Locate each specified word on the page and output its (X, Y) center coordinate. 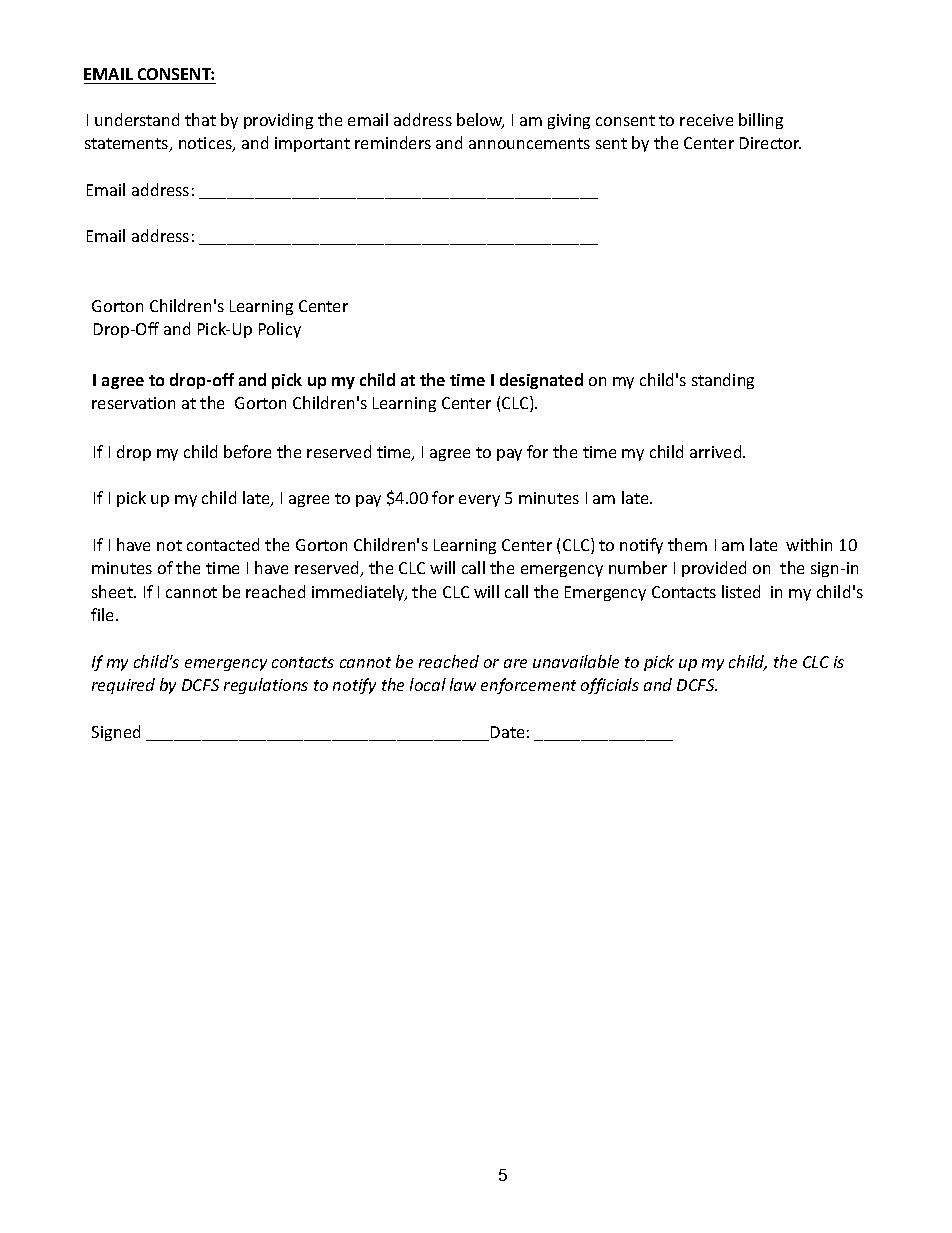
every (479, 501)
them (687, 544)
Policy (280, 330)
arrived (717, 451)
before (247, 451)
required (123, 686)
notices (206, 144)
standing (723, 381)
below (480, 121)
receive (706, 120)
